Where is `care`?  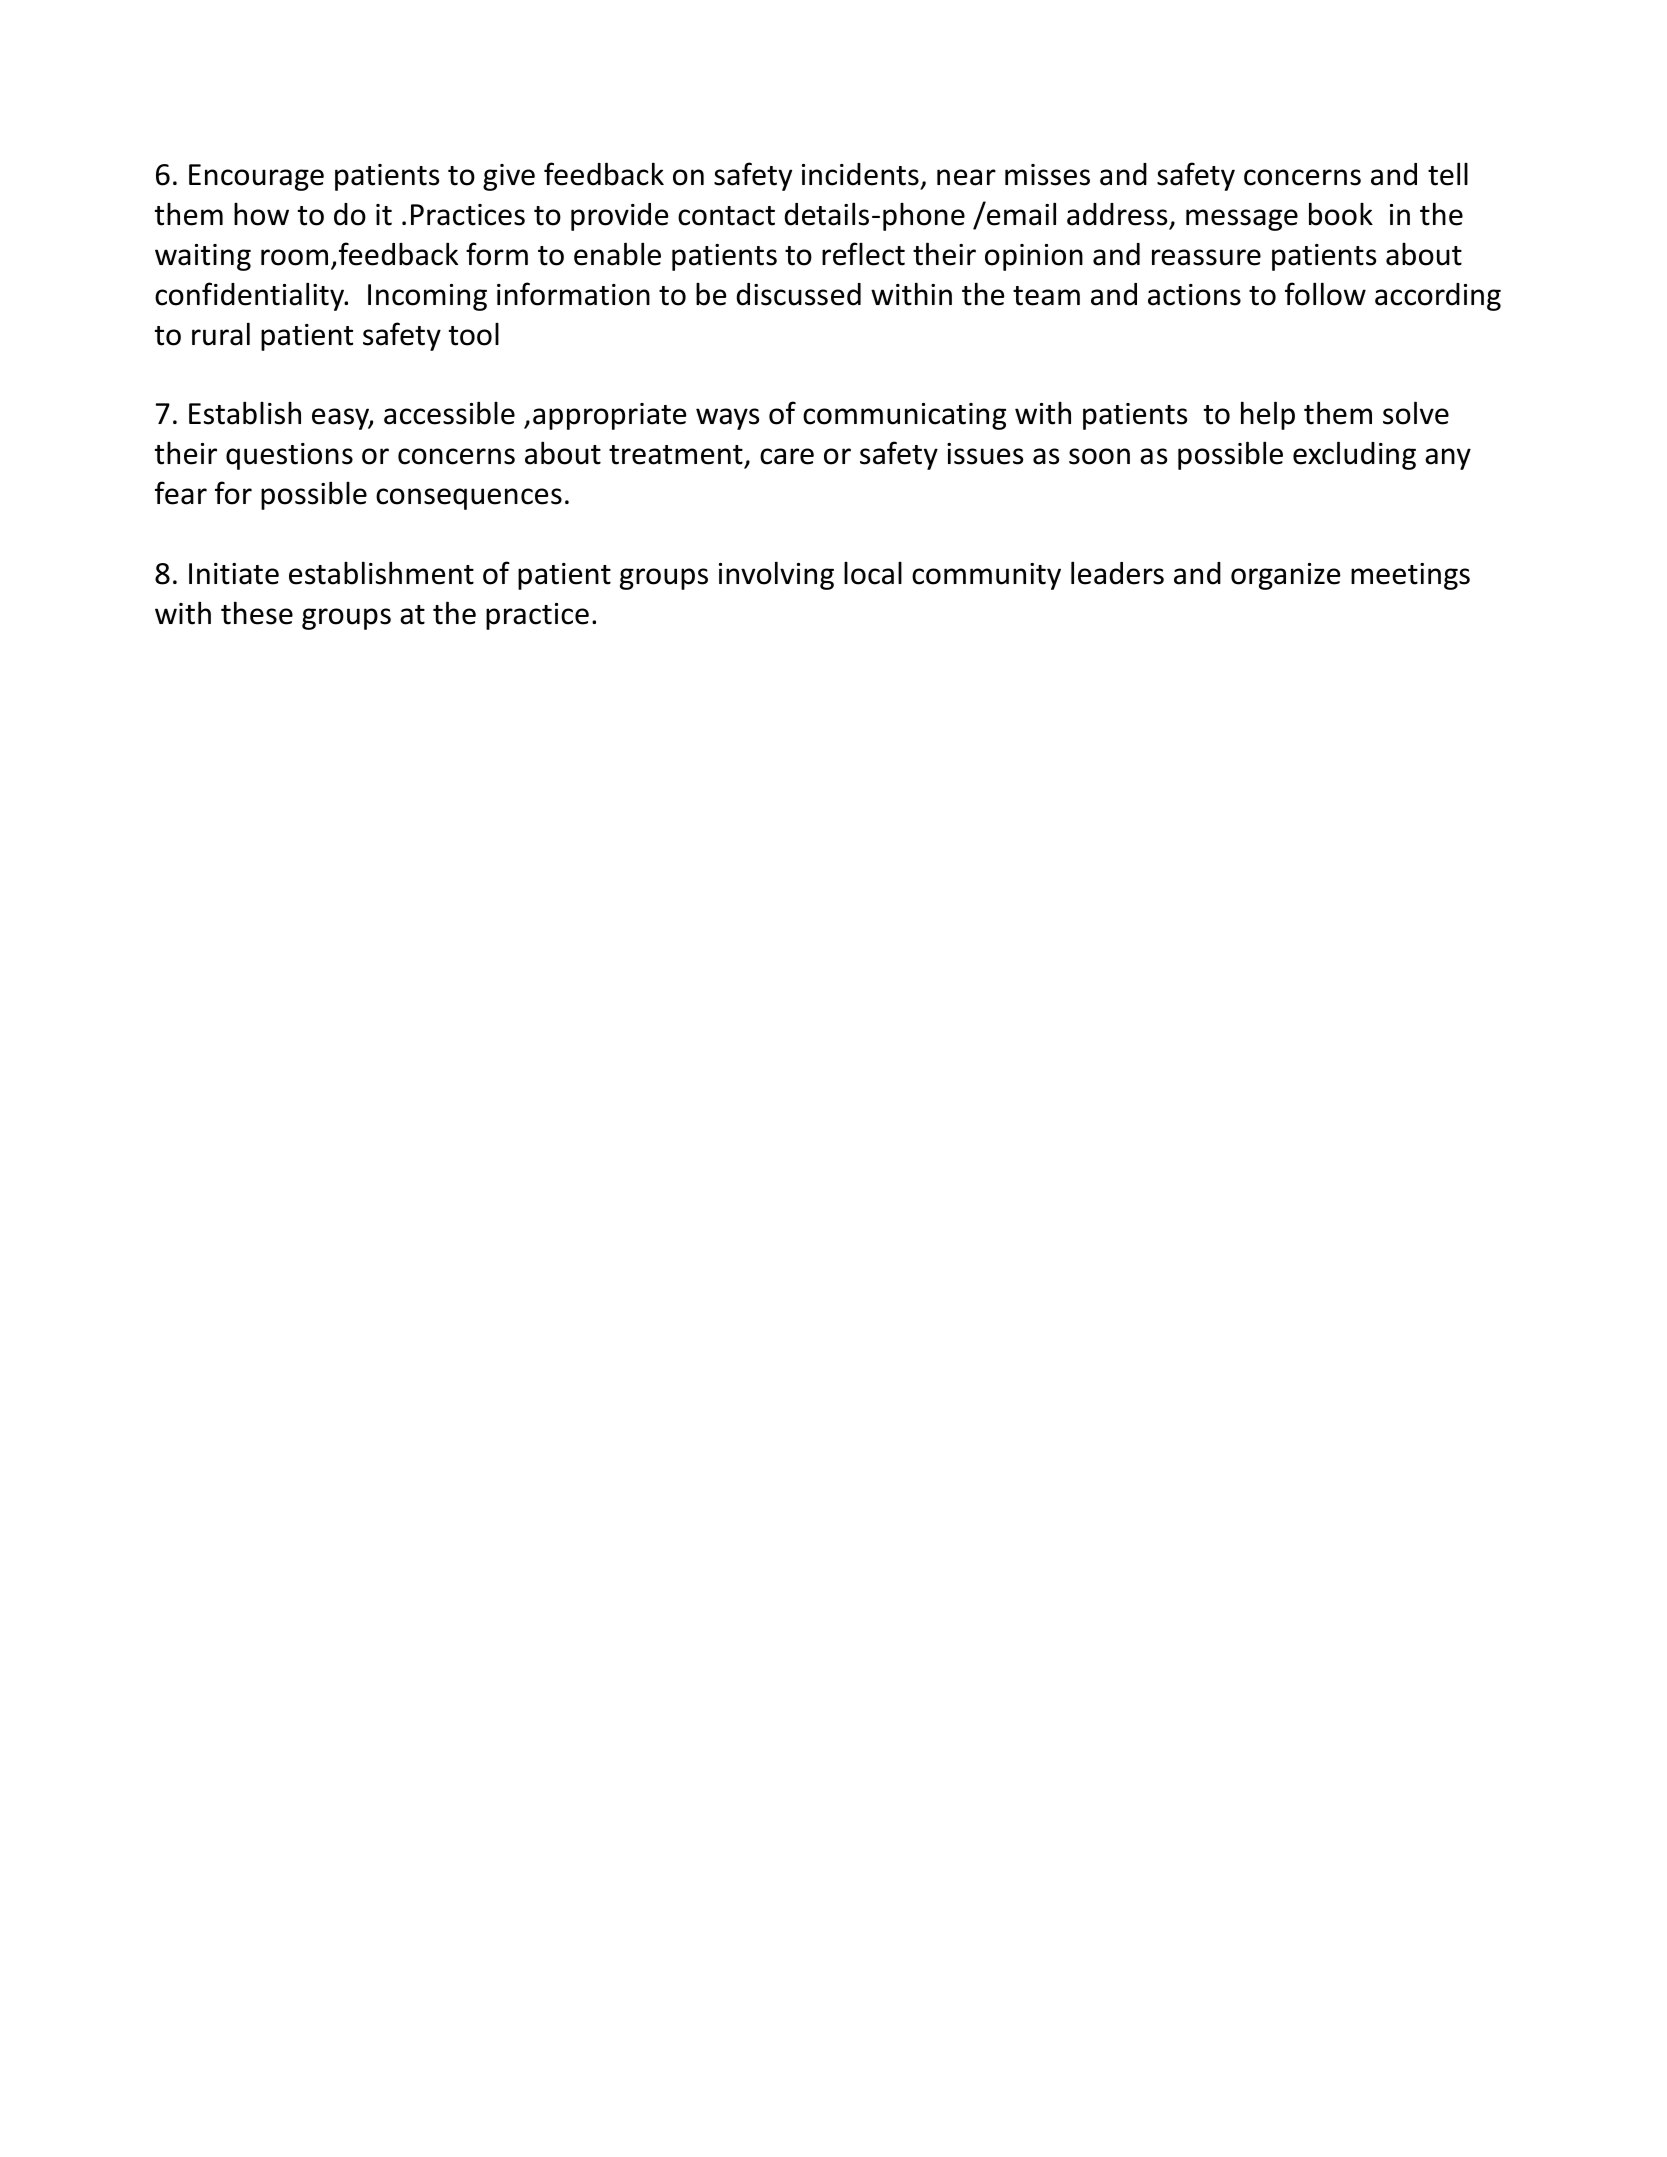
care is located at coordinates (787, 456).
